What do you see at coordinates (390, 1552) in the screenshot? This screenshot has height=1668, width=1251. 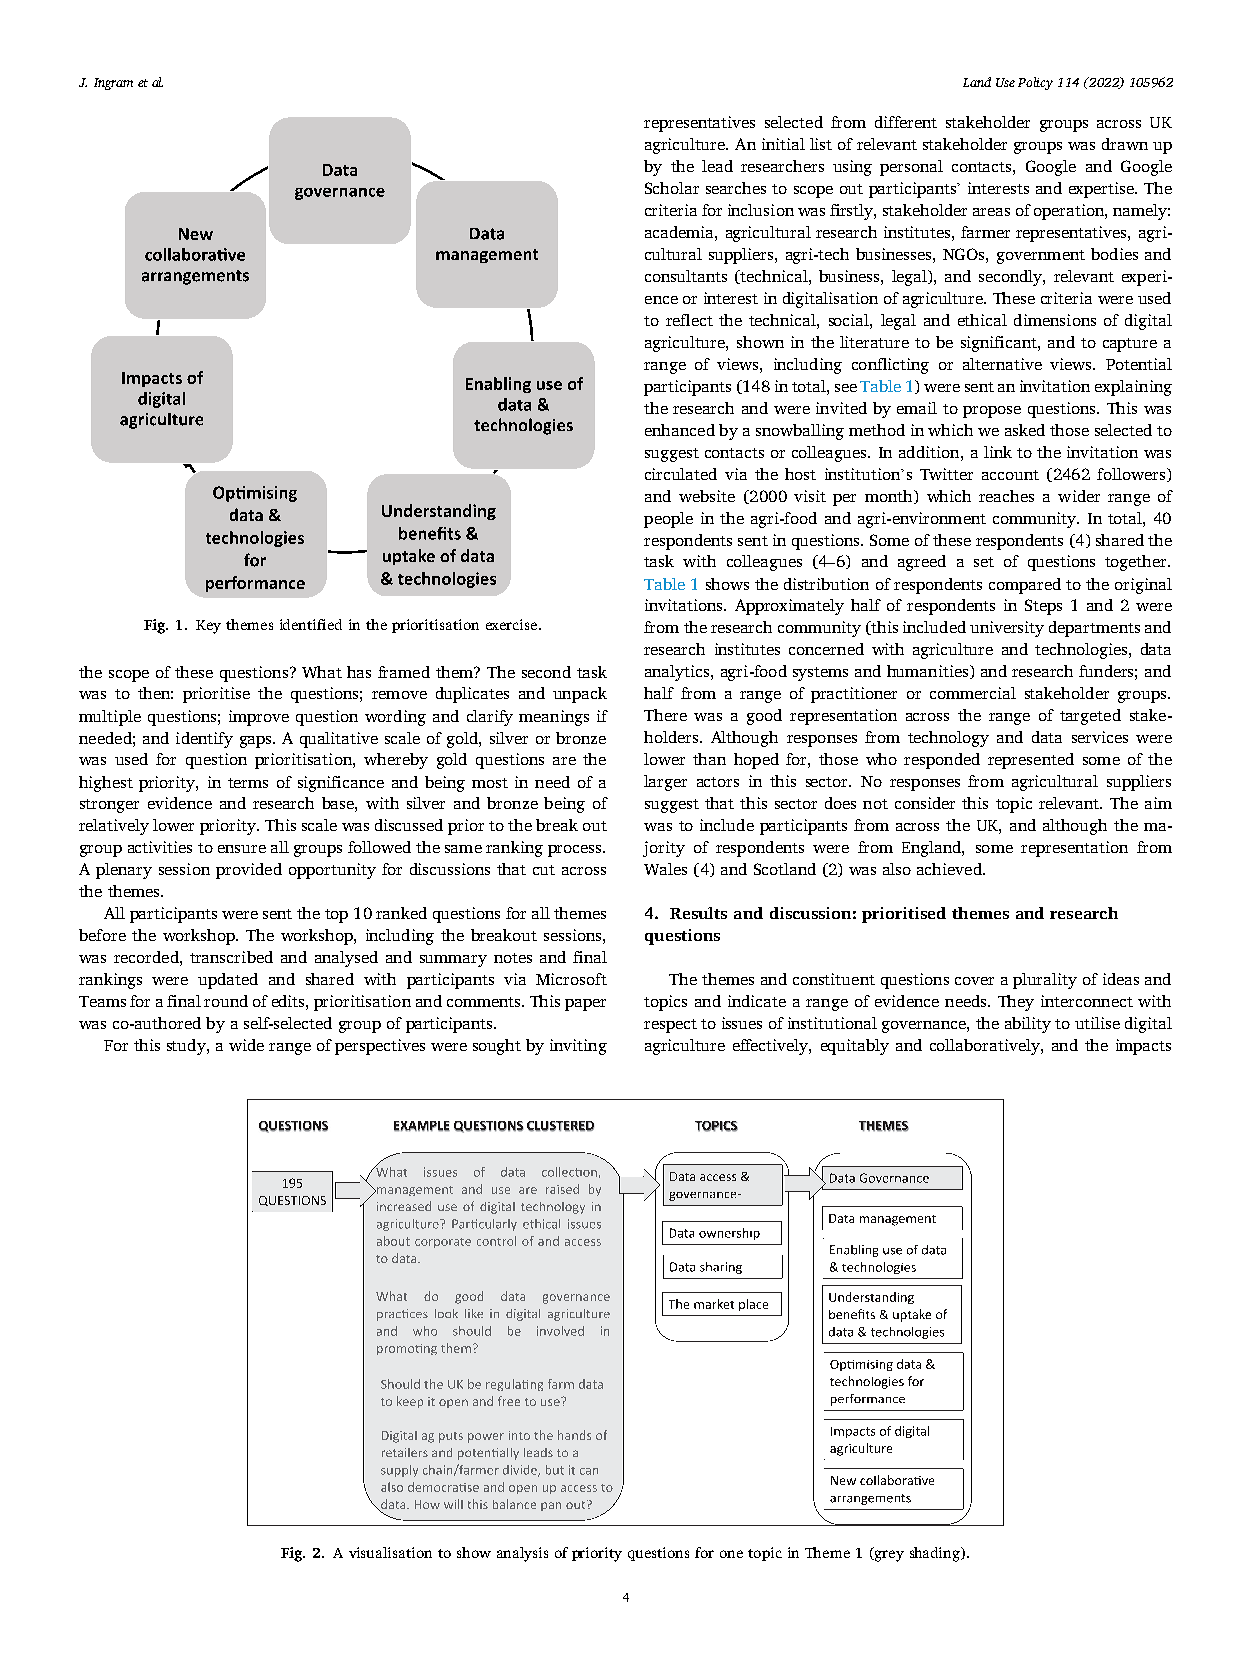 I see `visualisation` at bounding box center [390, 1552].
